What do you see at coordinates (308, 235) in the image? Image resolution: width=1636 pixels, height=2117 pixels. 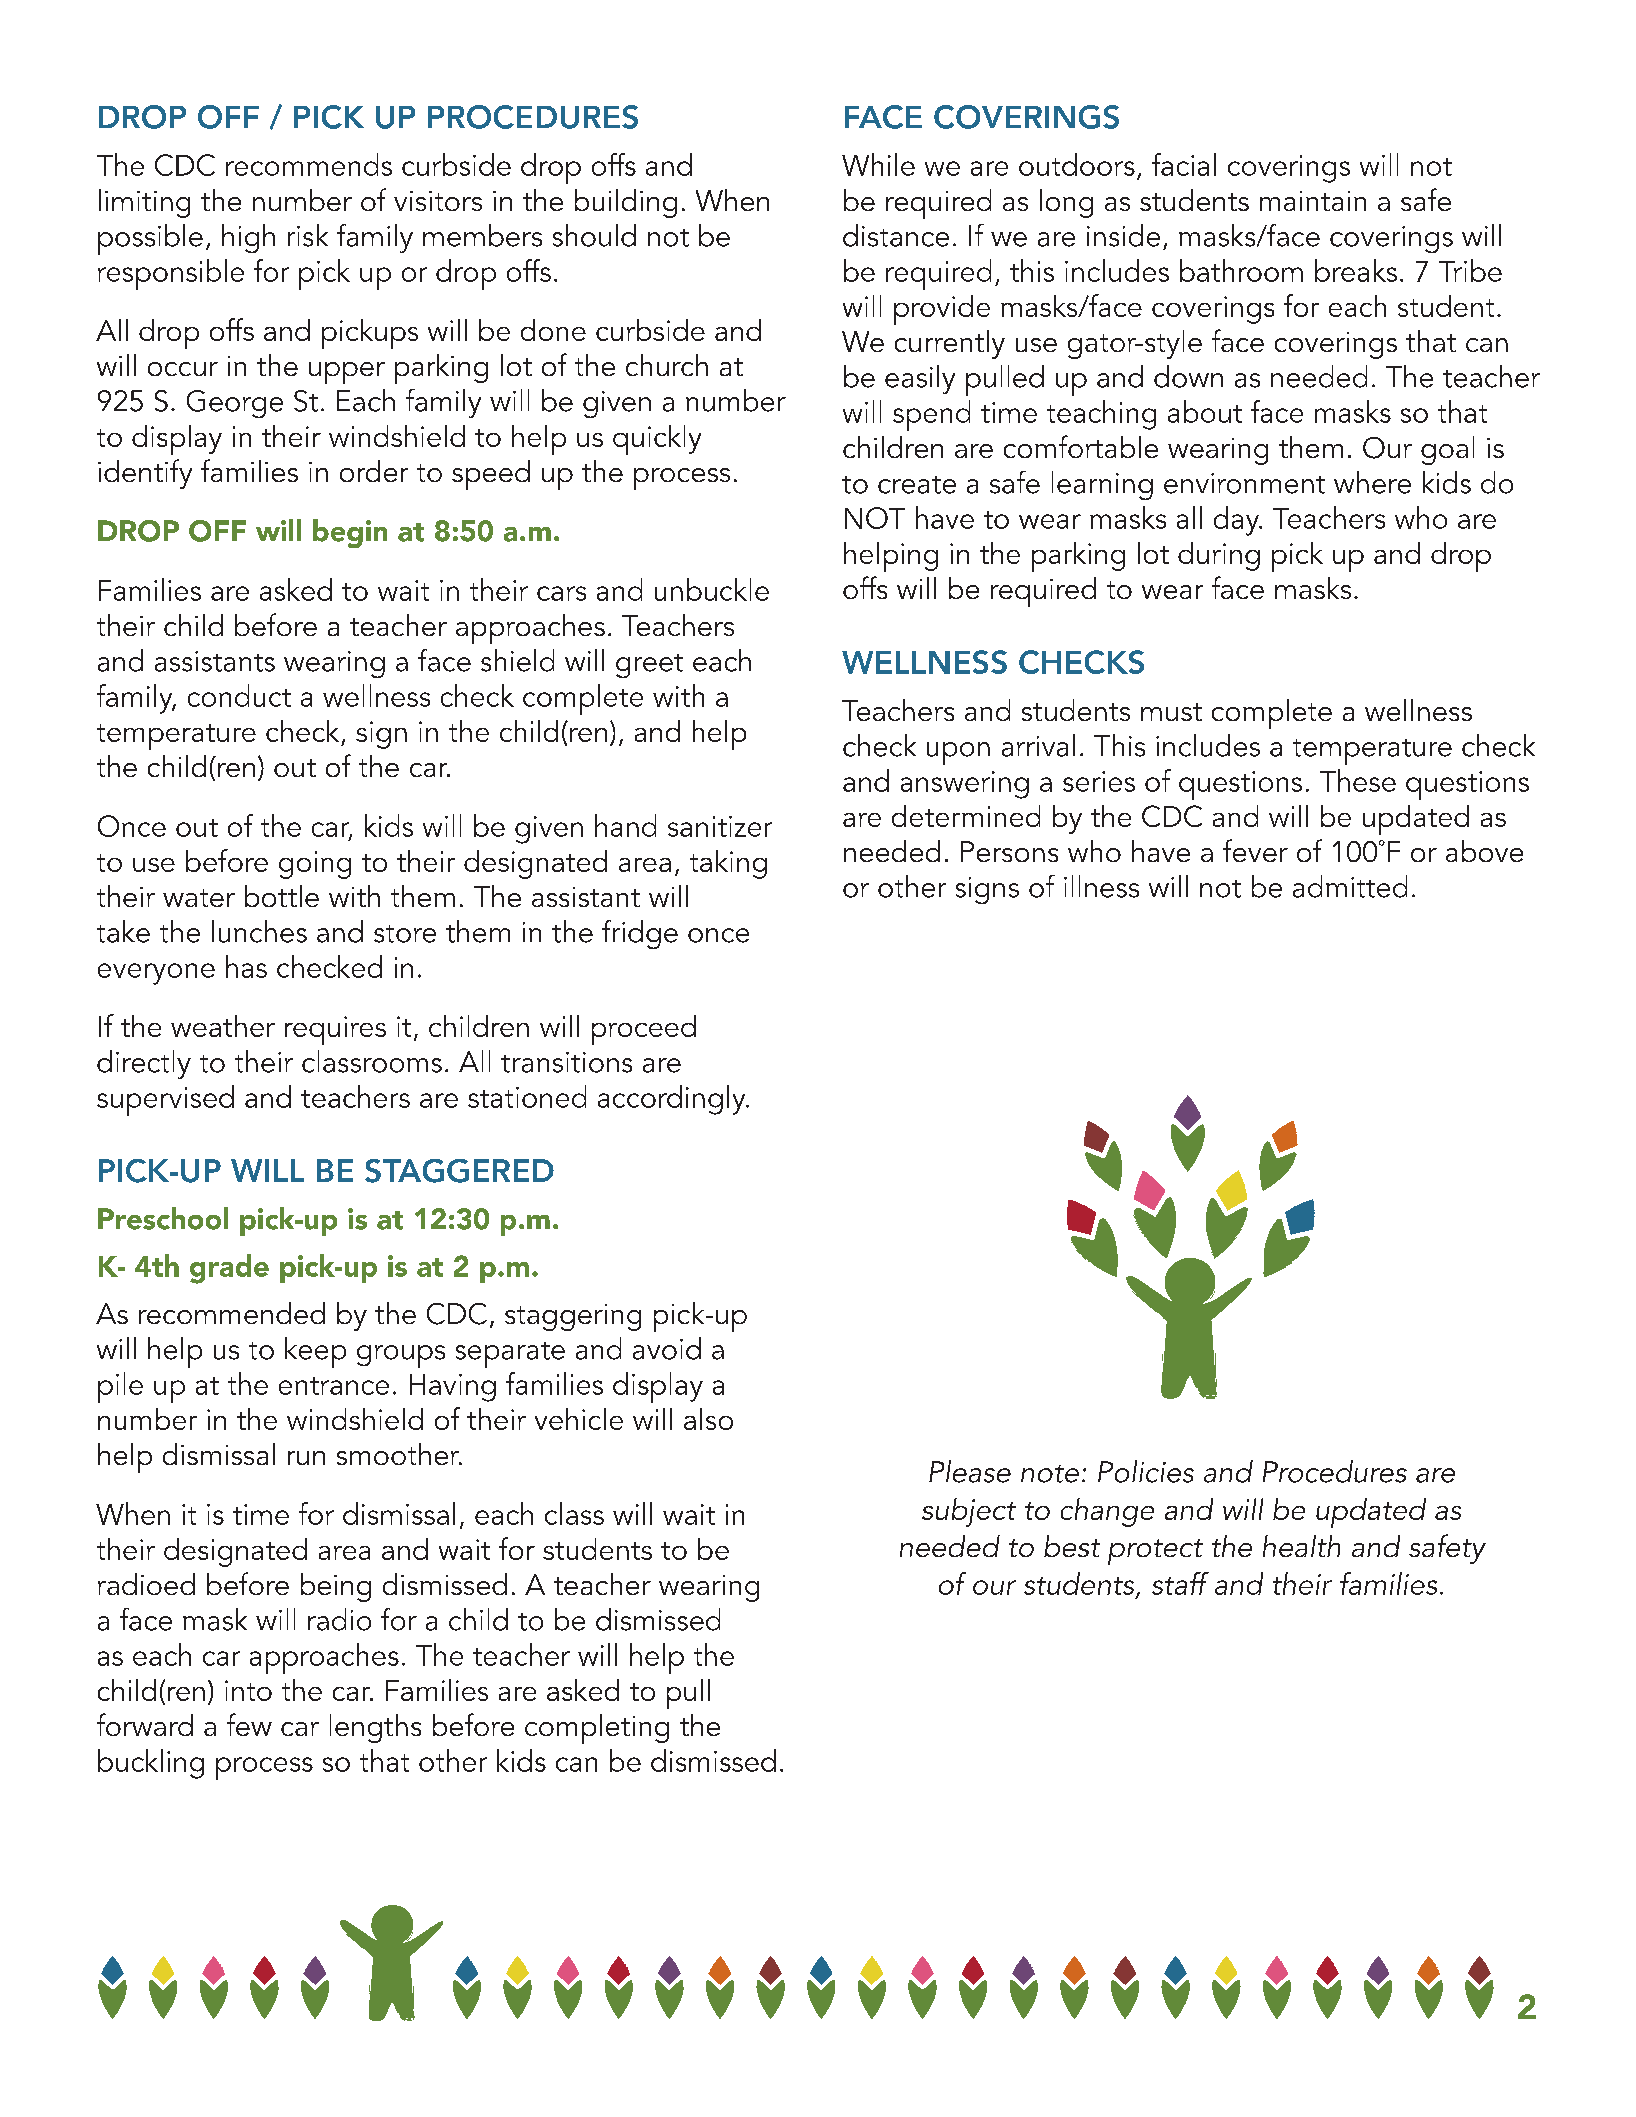 I see `risk` at bounding box center [308, 235].
